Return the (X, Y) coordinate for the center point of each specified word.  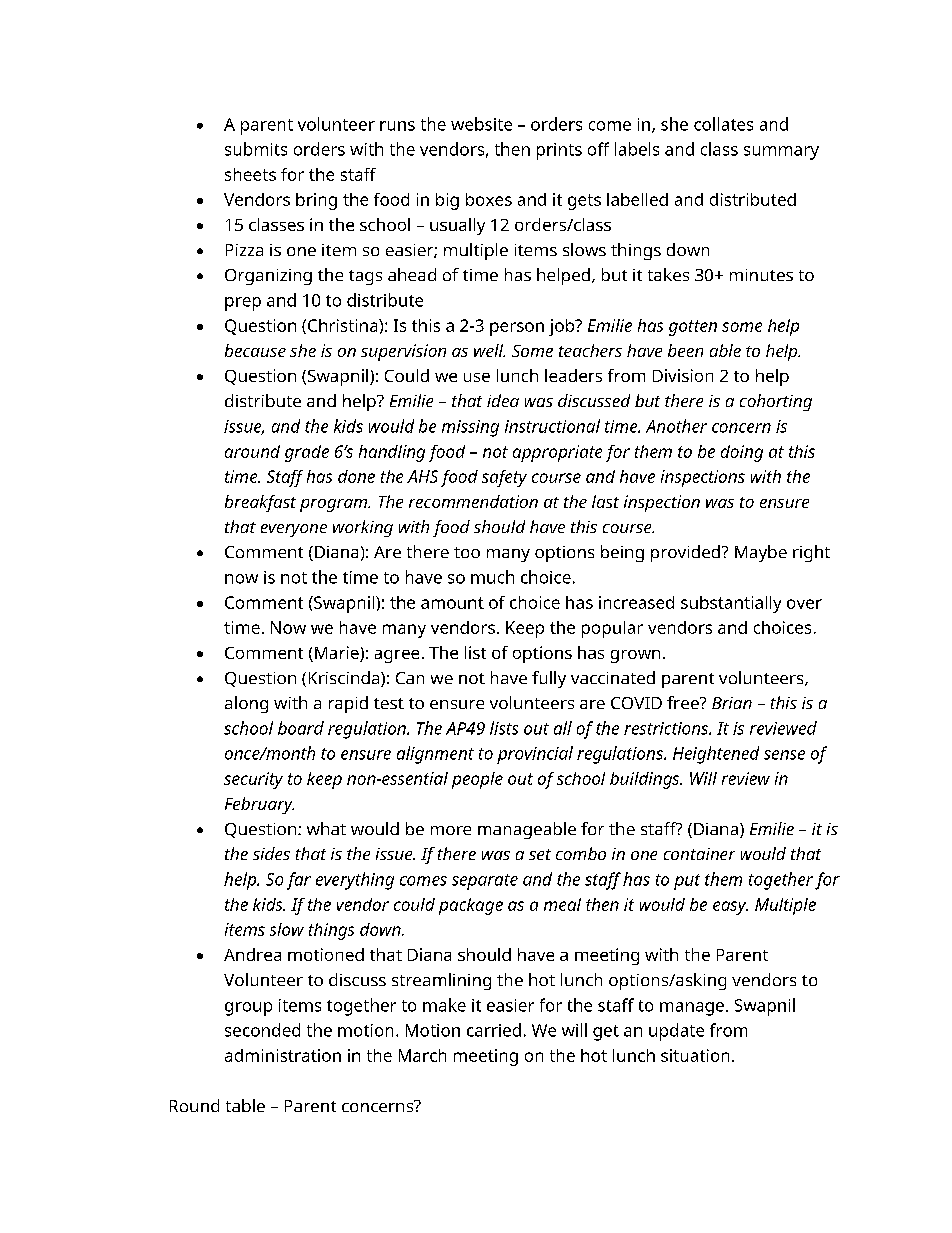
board (301, 728)
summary (781, 153)
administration (283, 1055)
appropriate (557, 453)
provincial (535, 755)
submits (256, 149)
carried (494, 1030)
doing (742, 453)
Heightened (716, 755)
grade (307, 453)
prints (559, 151)
